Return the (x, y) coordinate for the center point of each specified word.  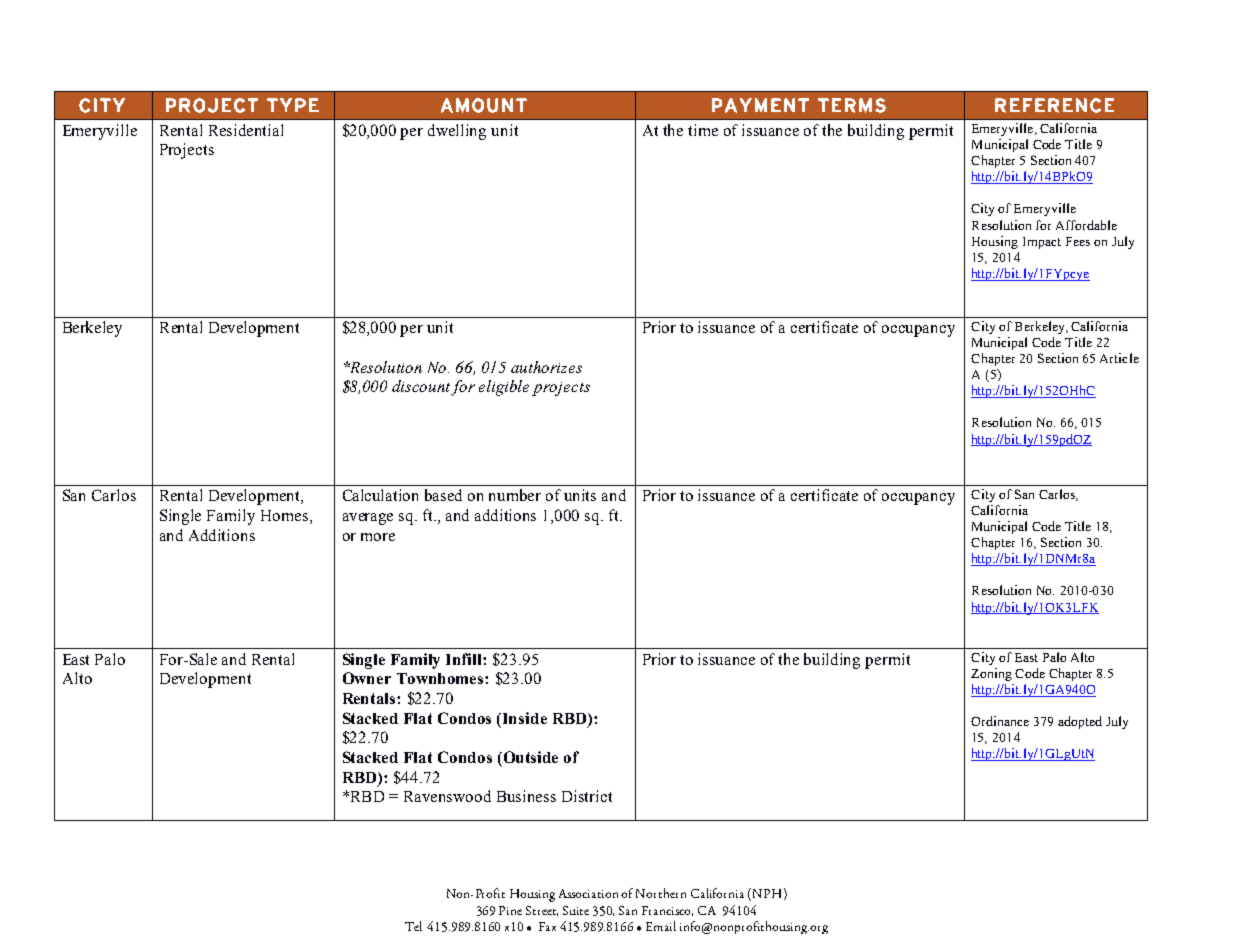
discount (422, 387)
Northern (661, 893)
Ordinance (1000, 721)
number (515, 495)
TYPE (293, 105)
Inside (525, 718)
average (368, 519)
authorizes (546, 367)
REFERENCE (1054, 105)
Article (1119, 358)
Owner (367, 678)
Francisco (667, 911)
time (703, 130)
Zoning (991, 674)
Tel (413, 926)
